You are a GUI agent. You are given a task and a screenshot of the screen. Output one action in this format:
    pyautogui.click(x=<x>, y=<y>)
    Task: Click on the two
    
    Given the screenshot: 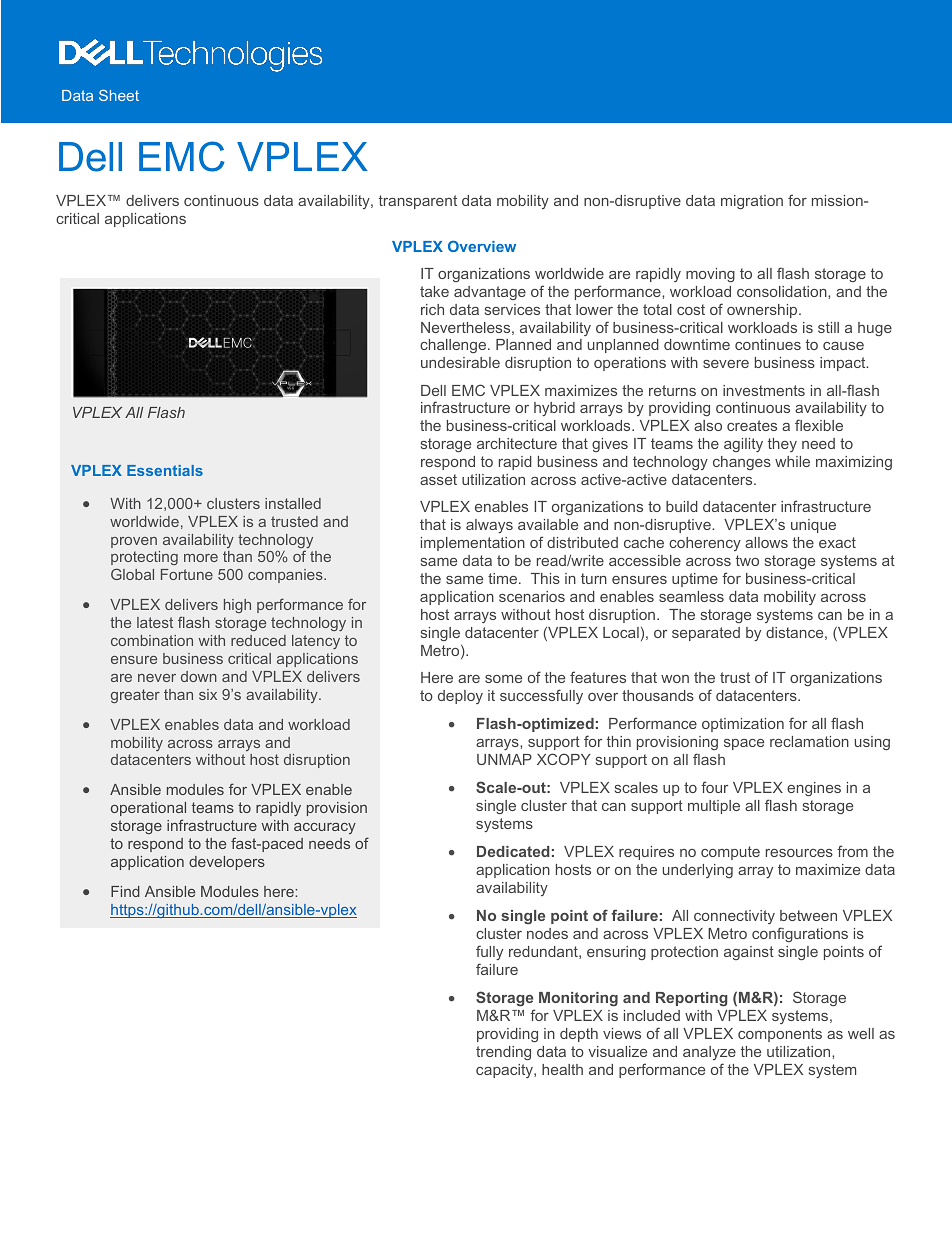 What is the action you would take?
    pyautogui.click(x=747, y=560)
